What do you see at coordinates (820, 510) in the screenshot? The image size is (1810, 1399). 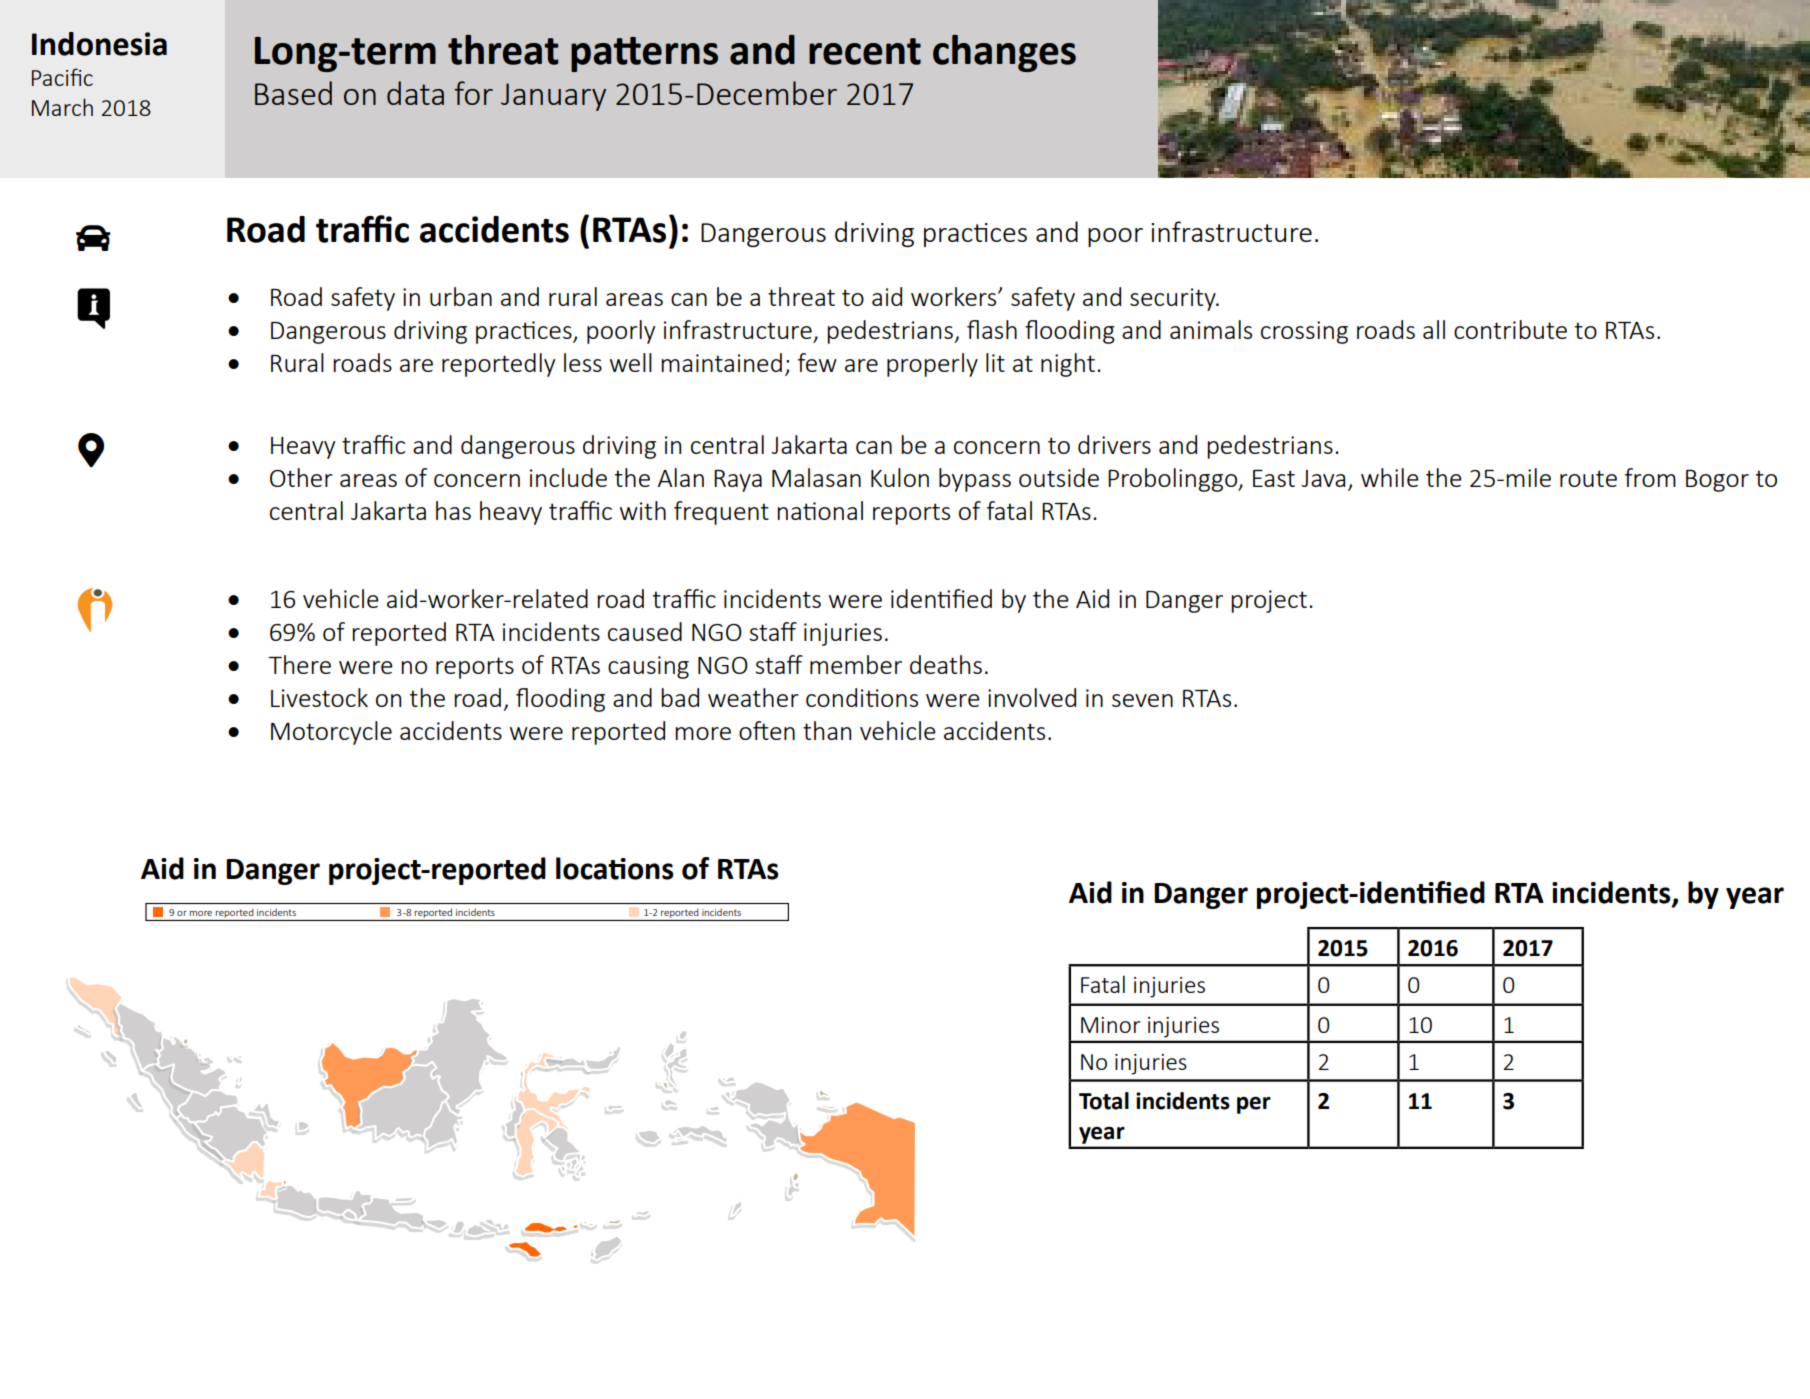 I see `national` at bounding box center [820, 510].
